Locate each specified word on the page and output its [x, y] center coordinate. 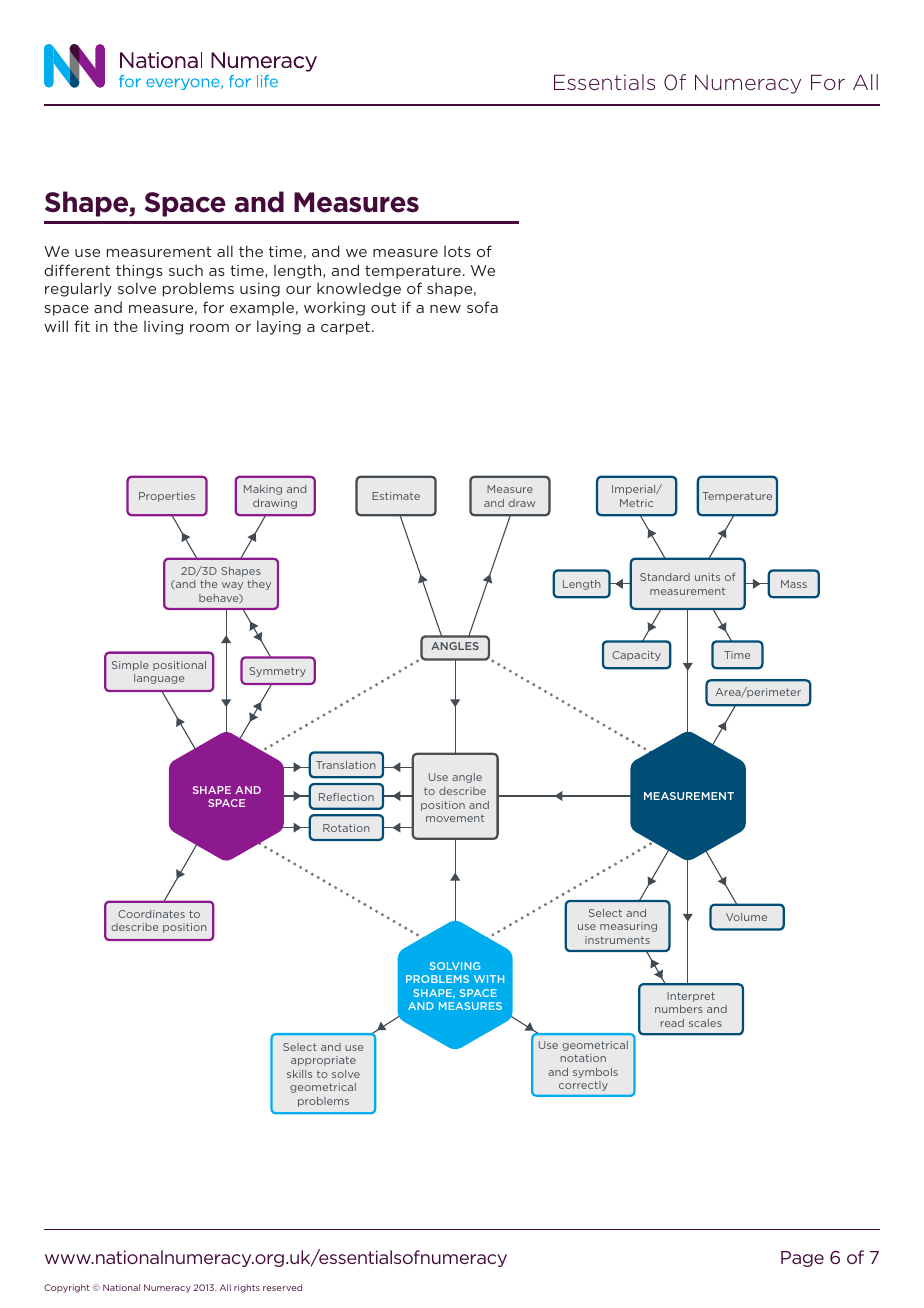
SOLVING [455, 966]
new [445, 309]
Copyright [67, 1288]
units [707, 577]
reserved [282, 1287]
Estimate [396, 496]
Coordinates [151, 914]
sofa [482, 307]
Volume [746, 917]
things [139, 271]
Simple [130, 666]
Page [802, 1259]
